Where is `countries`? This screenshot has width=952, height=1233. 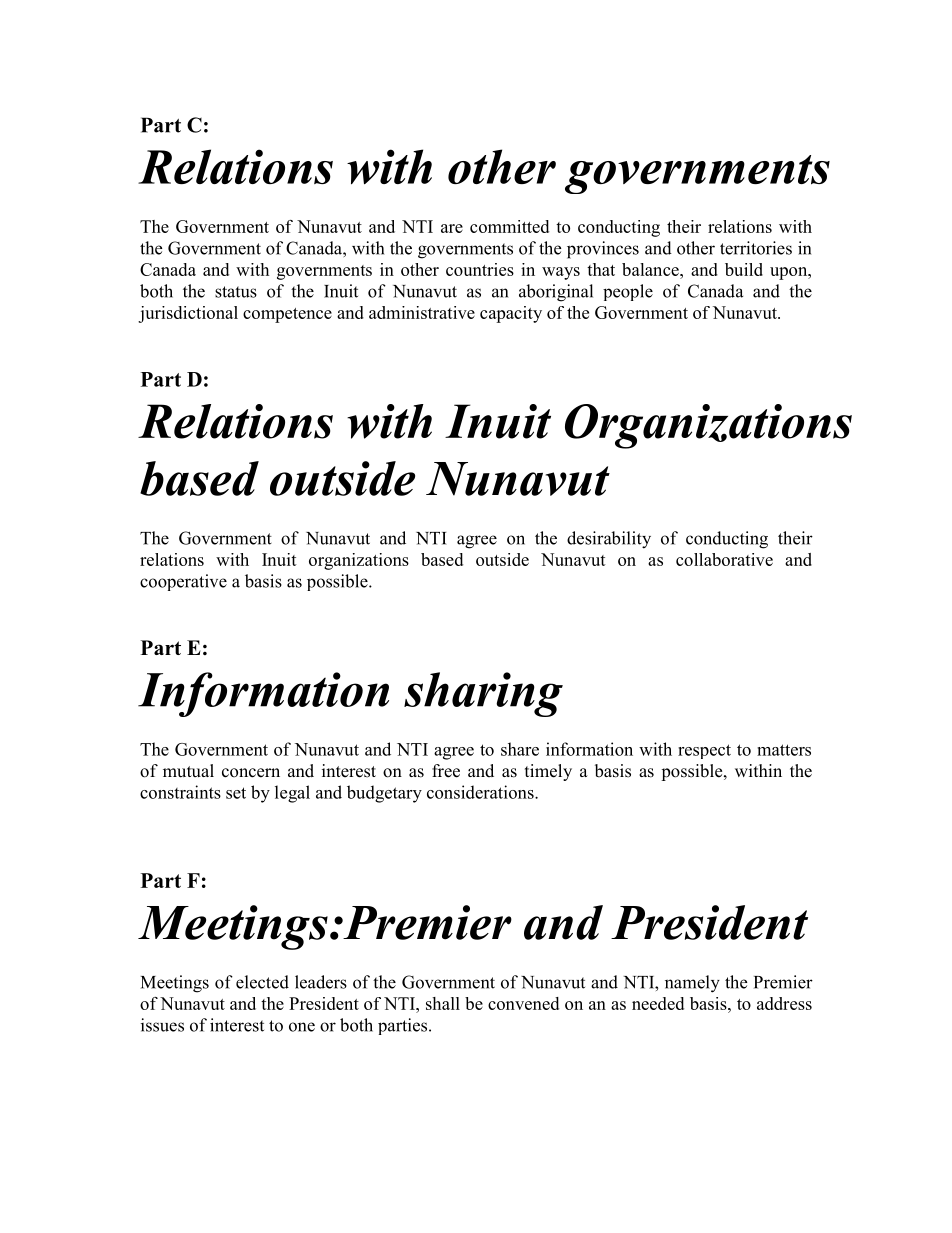 countries is located at coordinates (480, 269).
